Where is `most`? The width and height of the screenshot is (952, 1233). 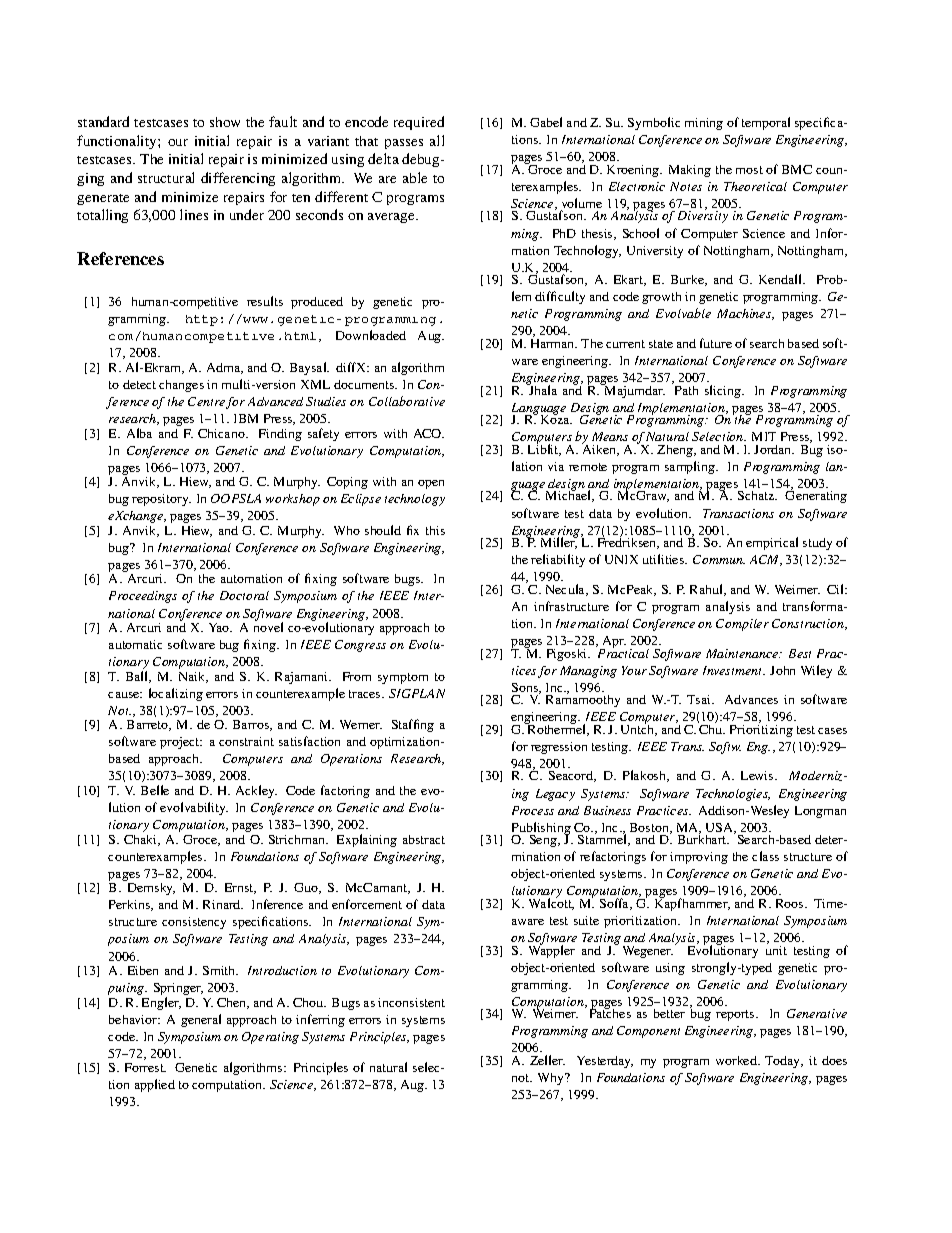
most is located at coordinates (749, 170).
